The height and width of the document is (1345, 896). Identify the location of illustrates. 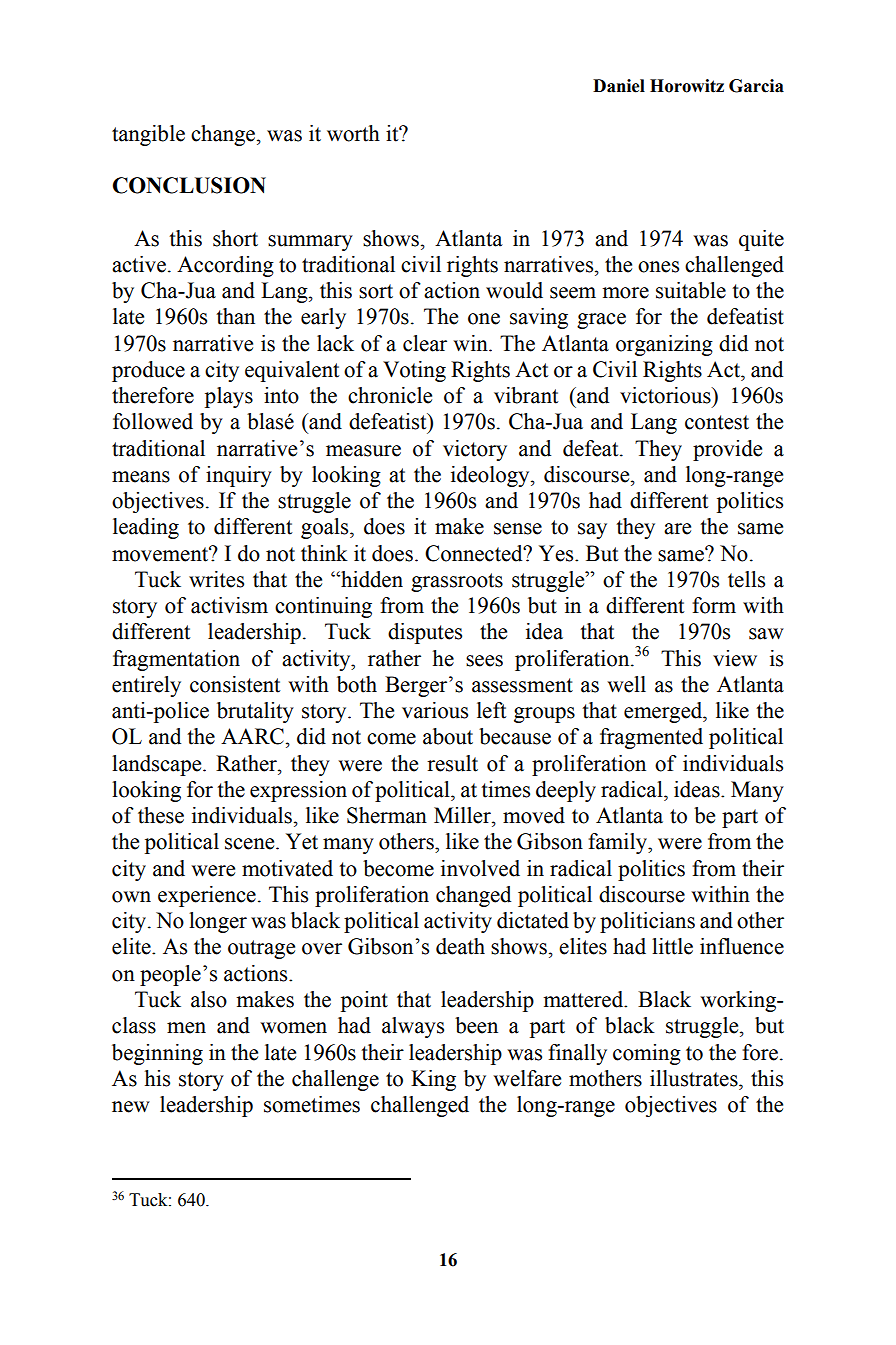
(695, 1078).
